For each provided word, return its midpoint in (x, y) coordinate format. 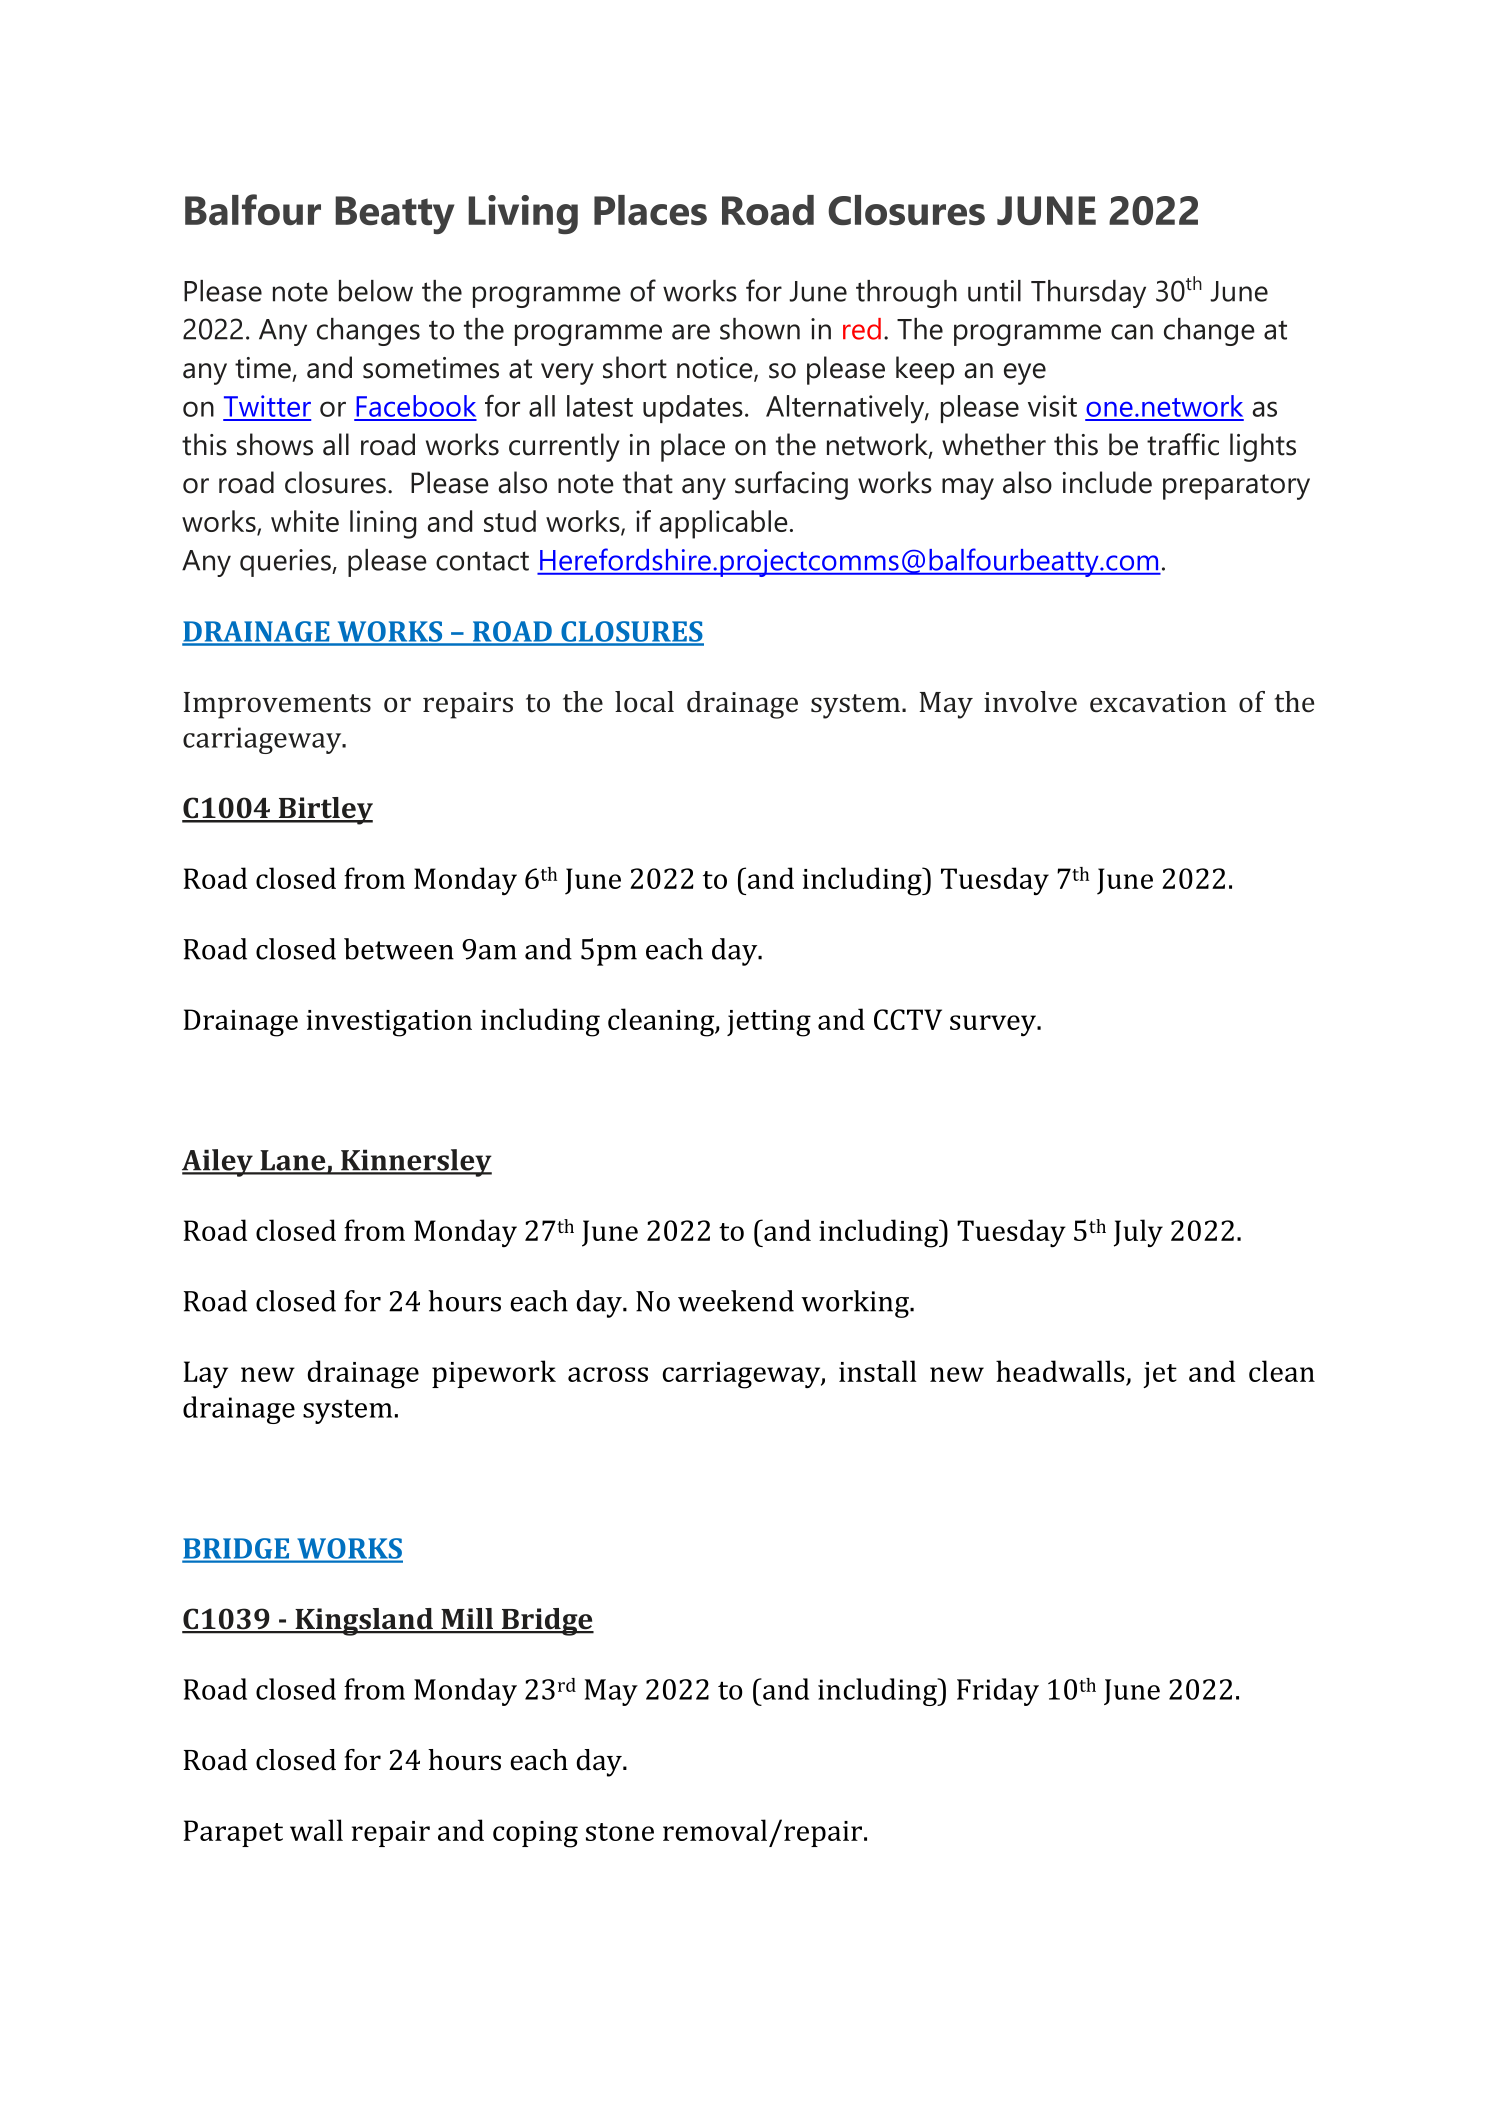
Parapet (233, 1833)
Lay (206, 1374)
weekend (736, 1301)
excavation (1158, 702)
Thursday (1088, 294)
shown (760, 329)
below (376, 291)
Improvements (277, 705)
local (644, 702)
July (1138, 1233)
